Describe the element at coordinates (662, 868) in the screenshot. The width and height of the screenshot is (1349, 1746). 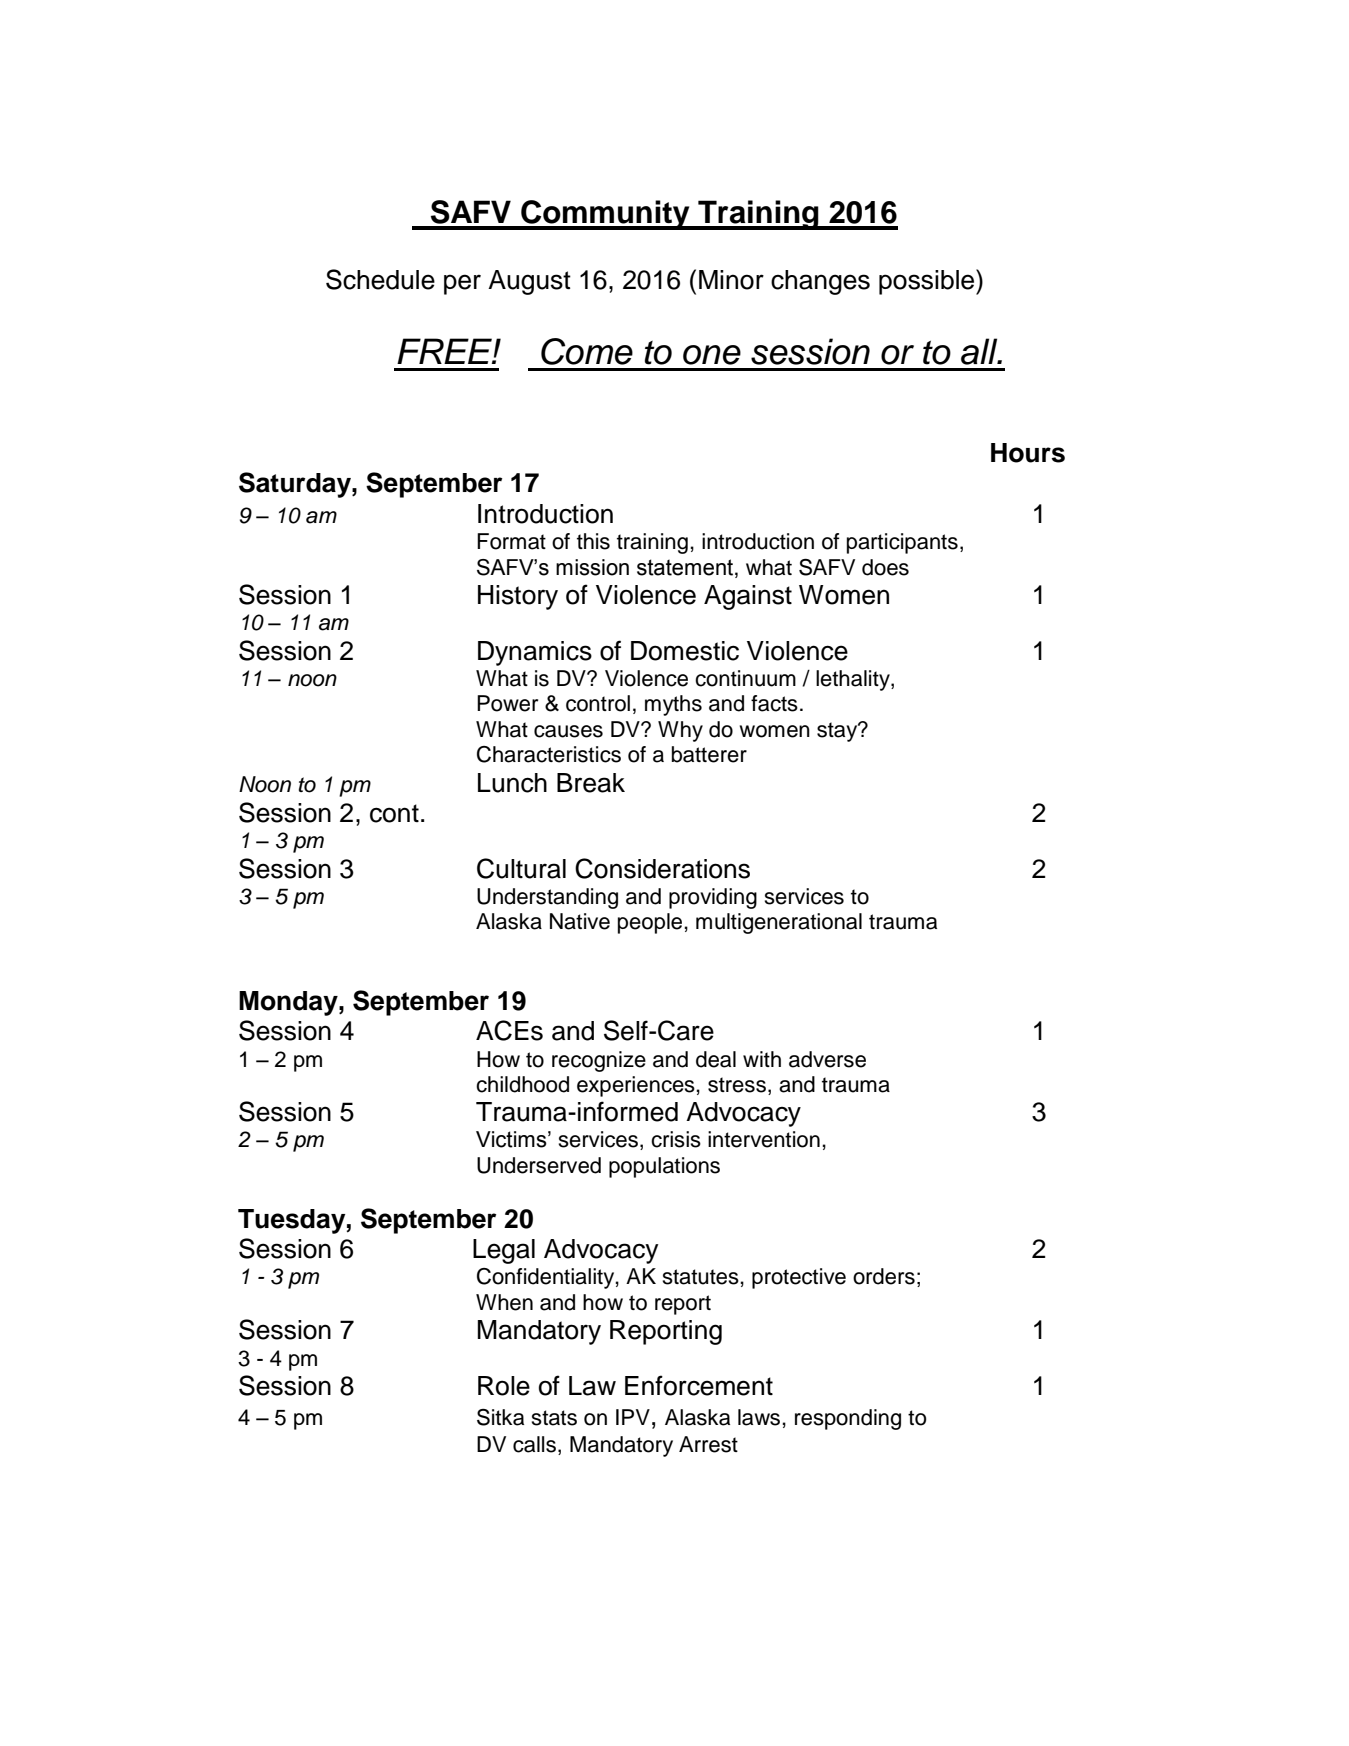
I see `Considerations` at that location.
